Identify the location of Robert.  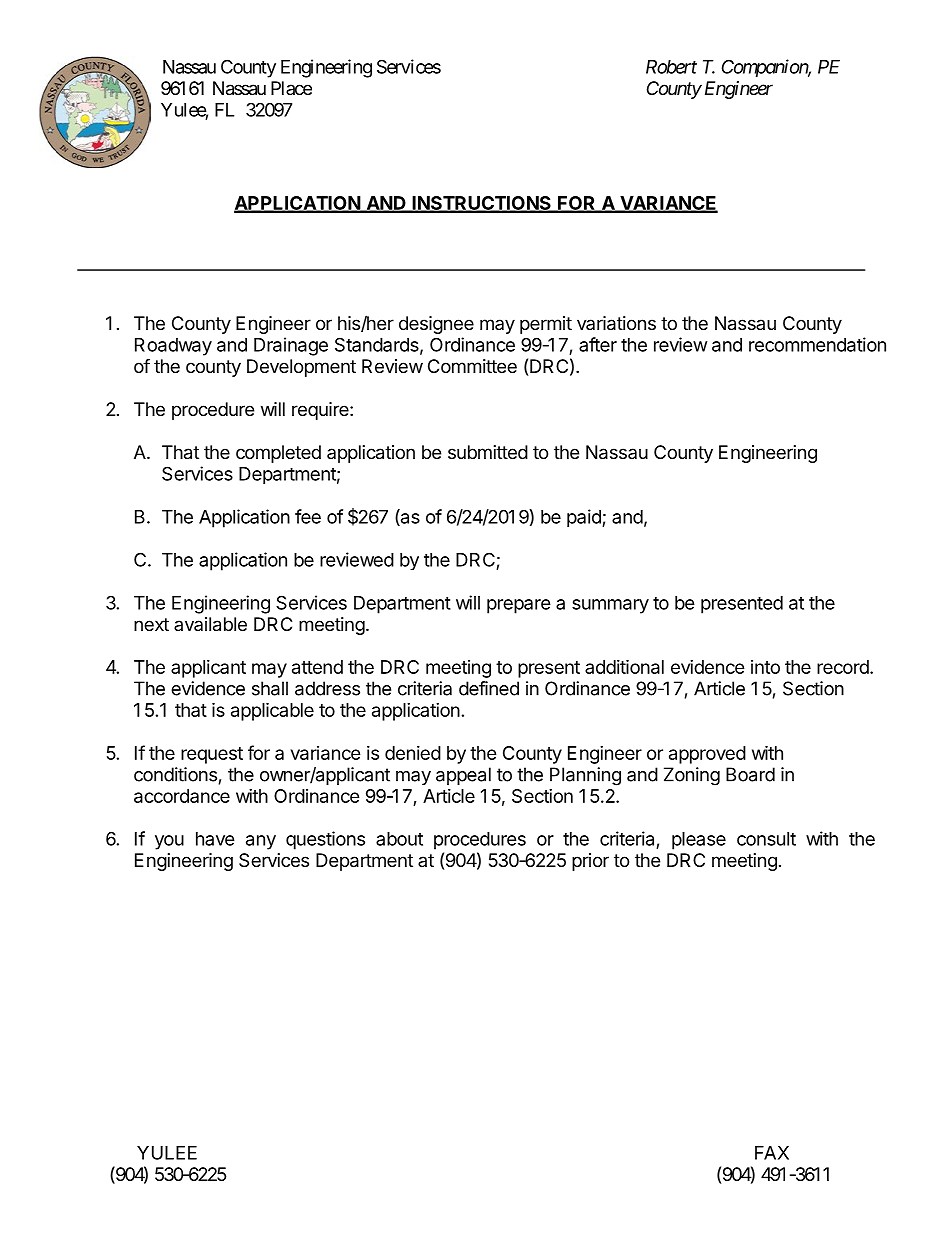
(671, 67).
